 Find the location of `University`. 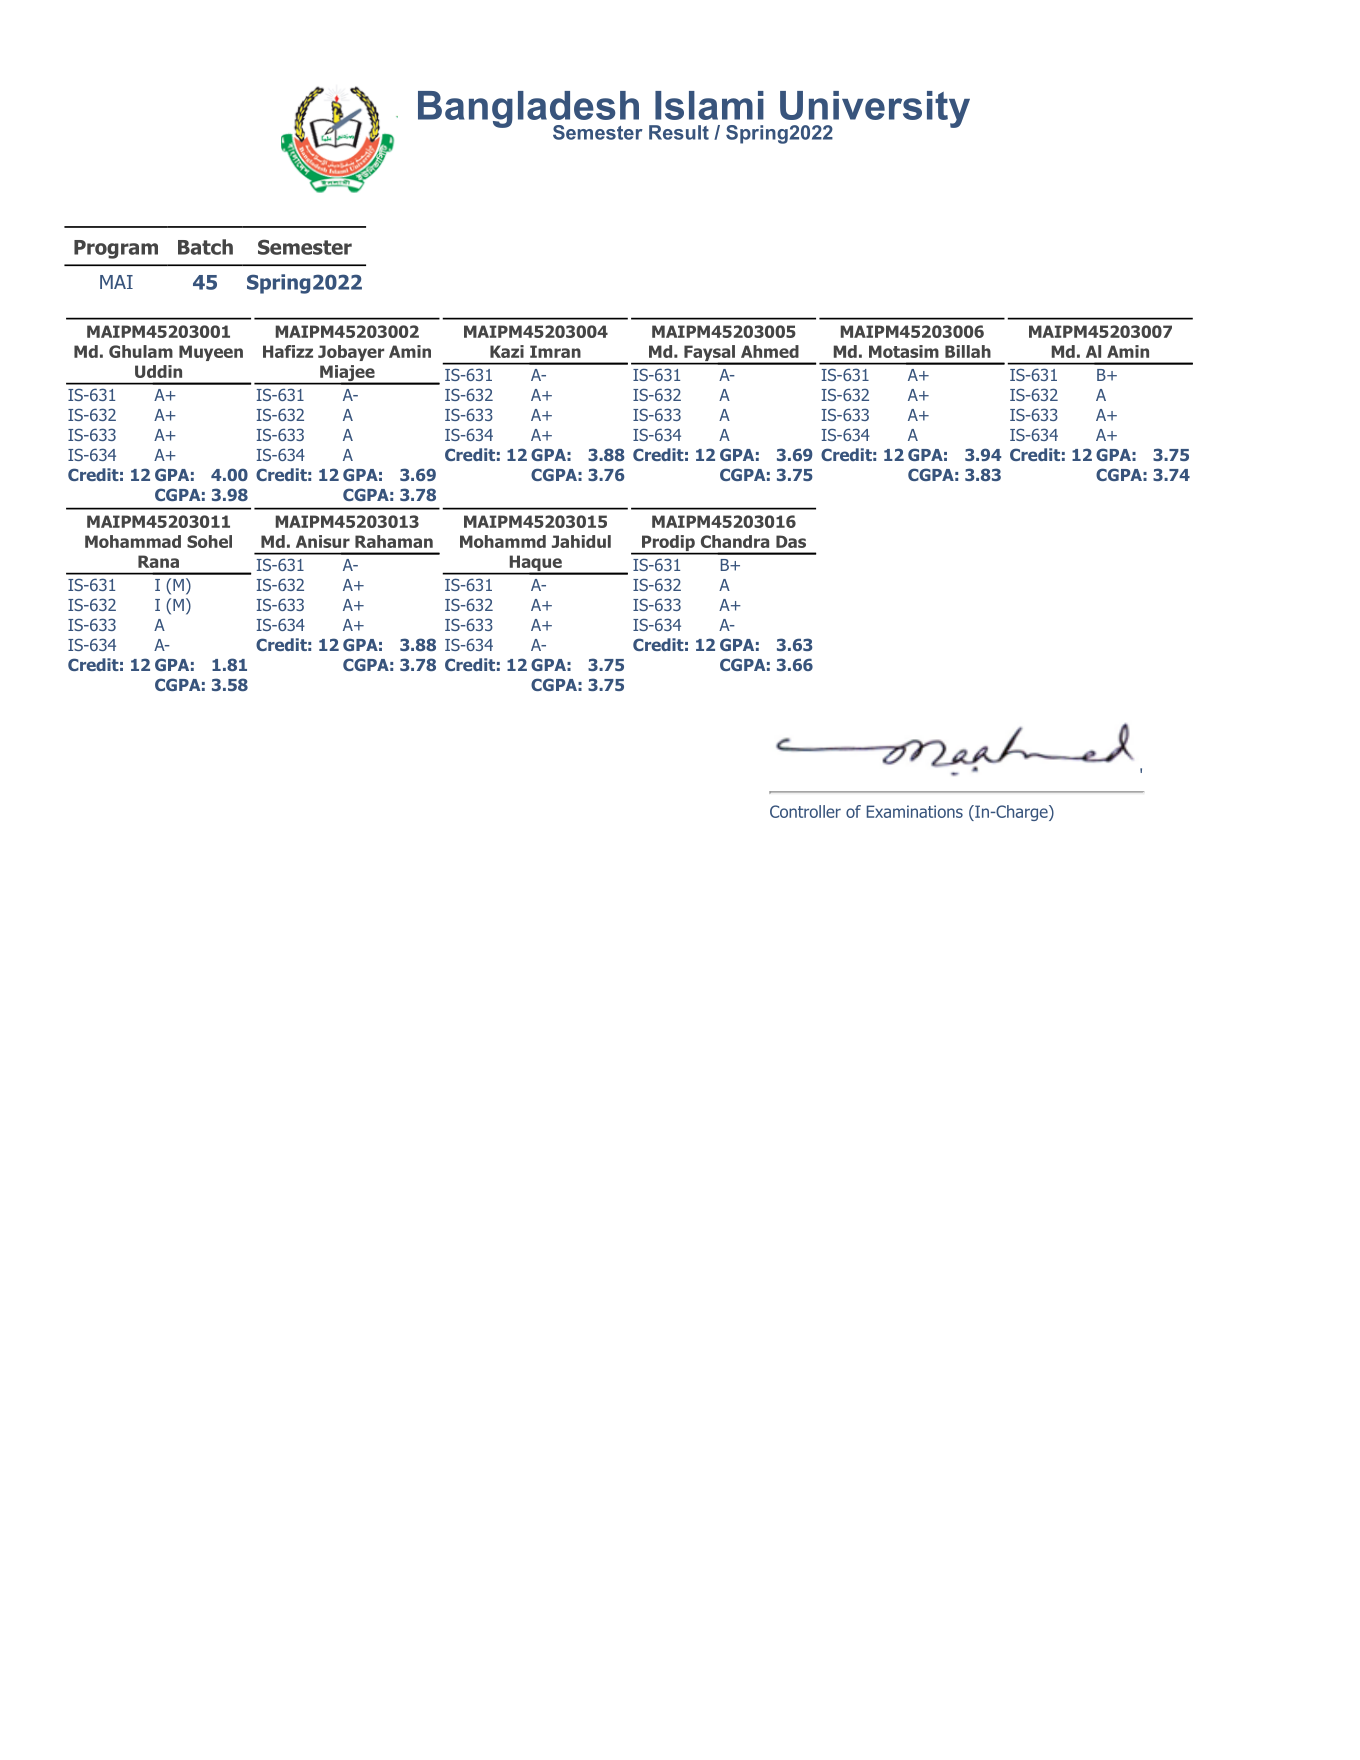

University is located at coordinates (874, 110).
